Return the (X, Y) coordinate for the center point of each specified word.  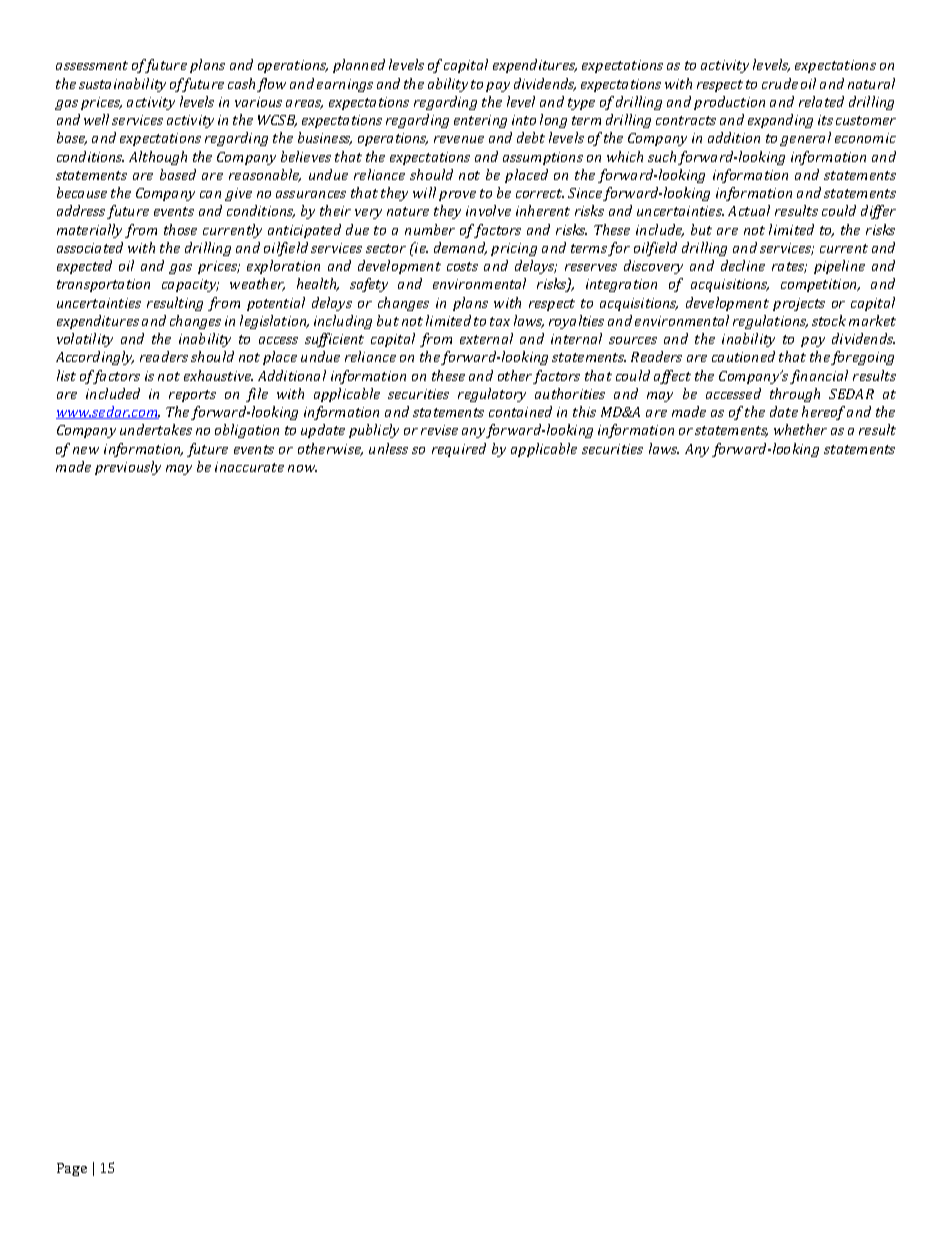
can (210, 194)
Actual (749, 210)
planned (359, 66)
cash (241, 83)
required (459, 450)
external (486, 338)
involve (488, 210)
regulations (770, 322)
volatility (85, 340)
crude (780, 83)
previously (128, 468)
